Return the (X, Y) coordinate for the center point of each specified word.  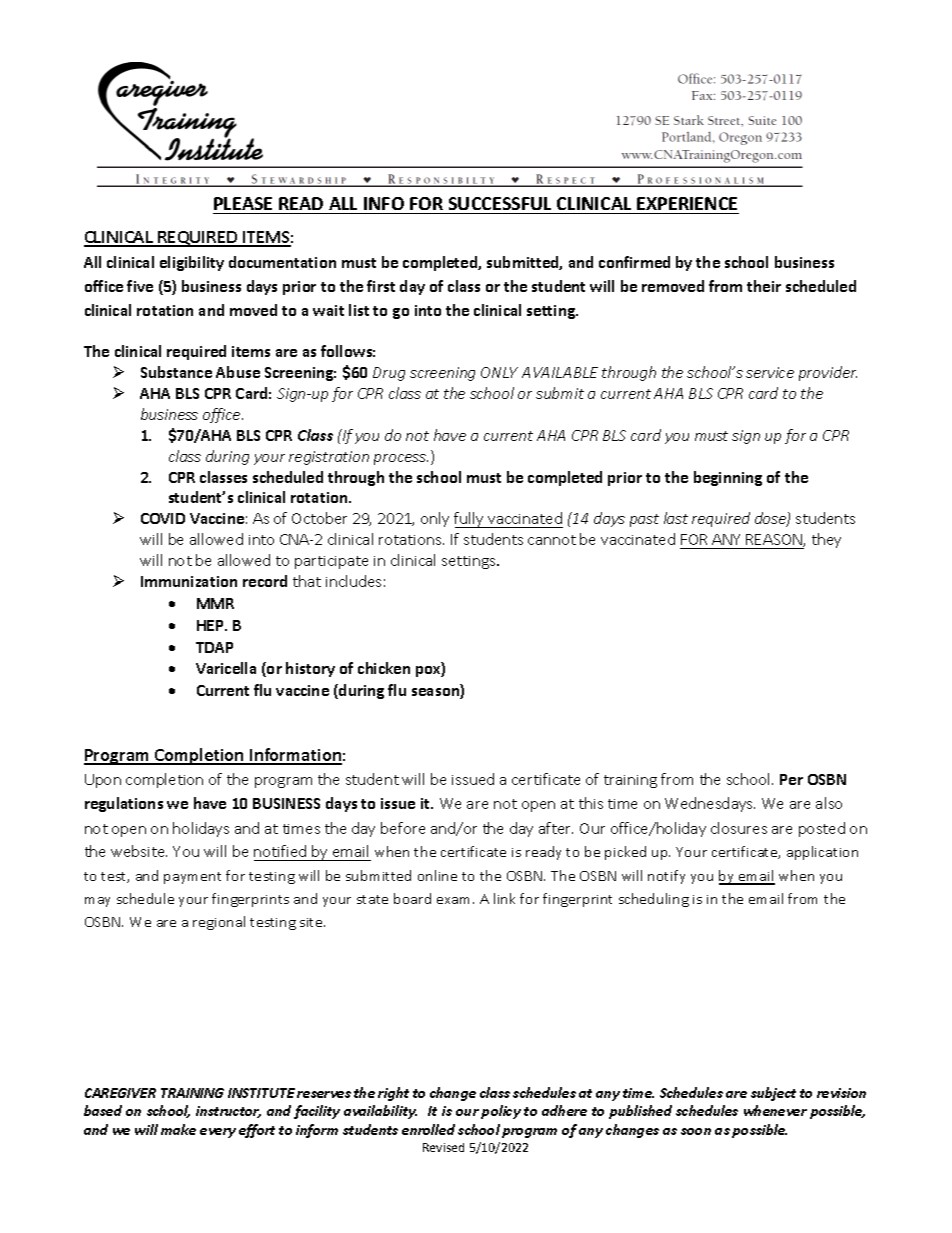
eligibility (192, 263)
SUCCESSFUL (500, 203)
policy (501, 1112)
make (178, 1129)
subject (773, 1094)
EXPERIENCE (687, 203)
